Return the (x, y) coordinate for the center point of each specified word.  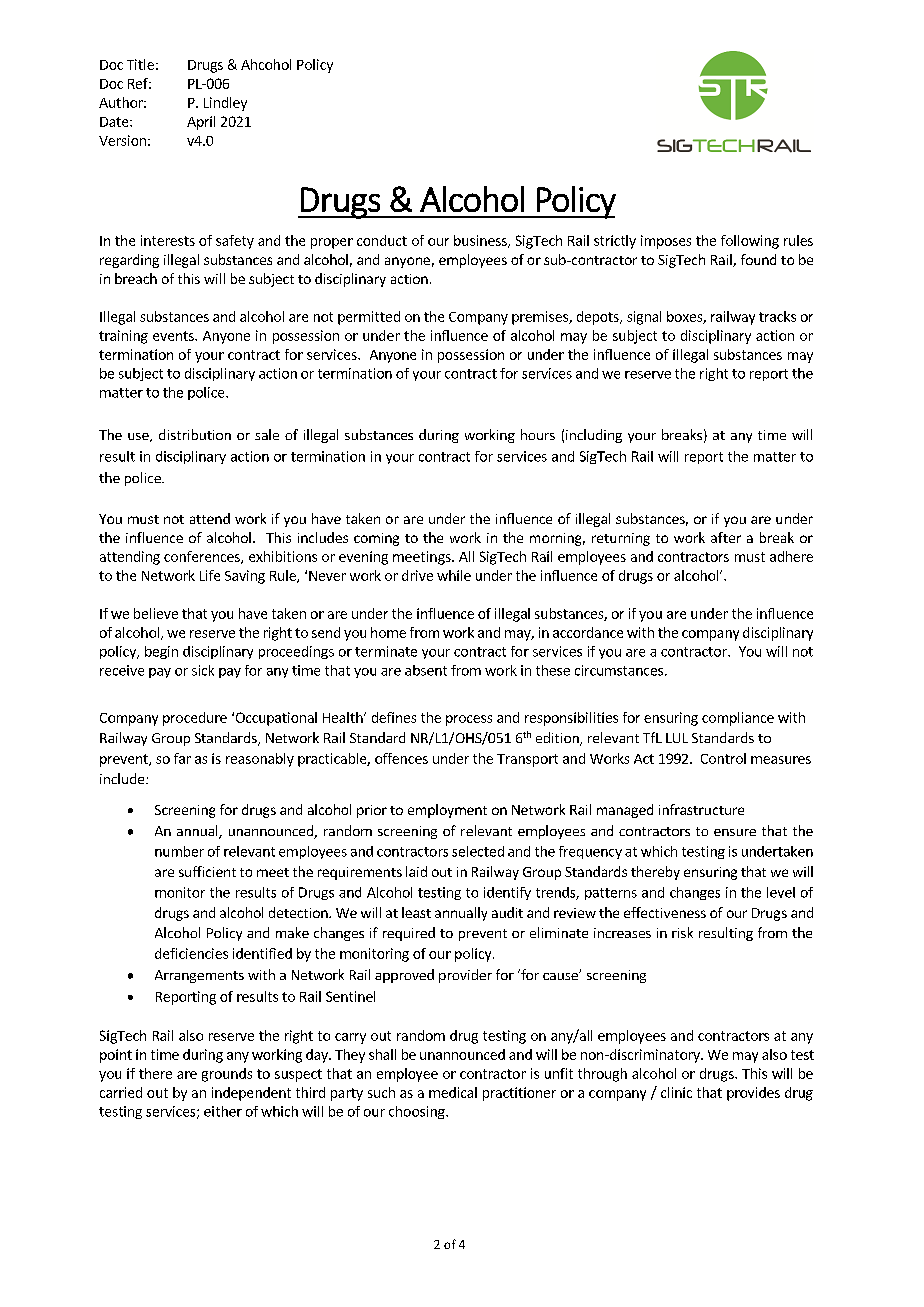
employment (447, 811)
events (174, 336)
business (481, 241)
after (726, 537)
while (454, 575)
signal (644, 318)
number (179, 851)
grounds (227, 1075)
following (750, 242)
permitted (369, 318)
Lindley (225, 104)
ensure (735, 832)
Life (210, 575)
